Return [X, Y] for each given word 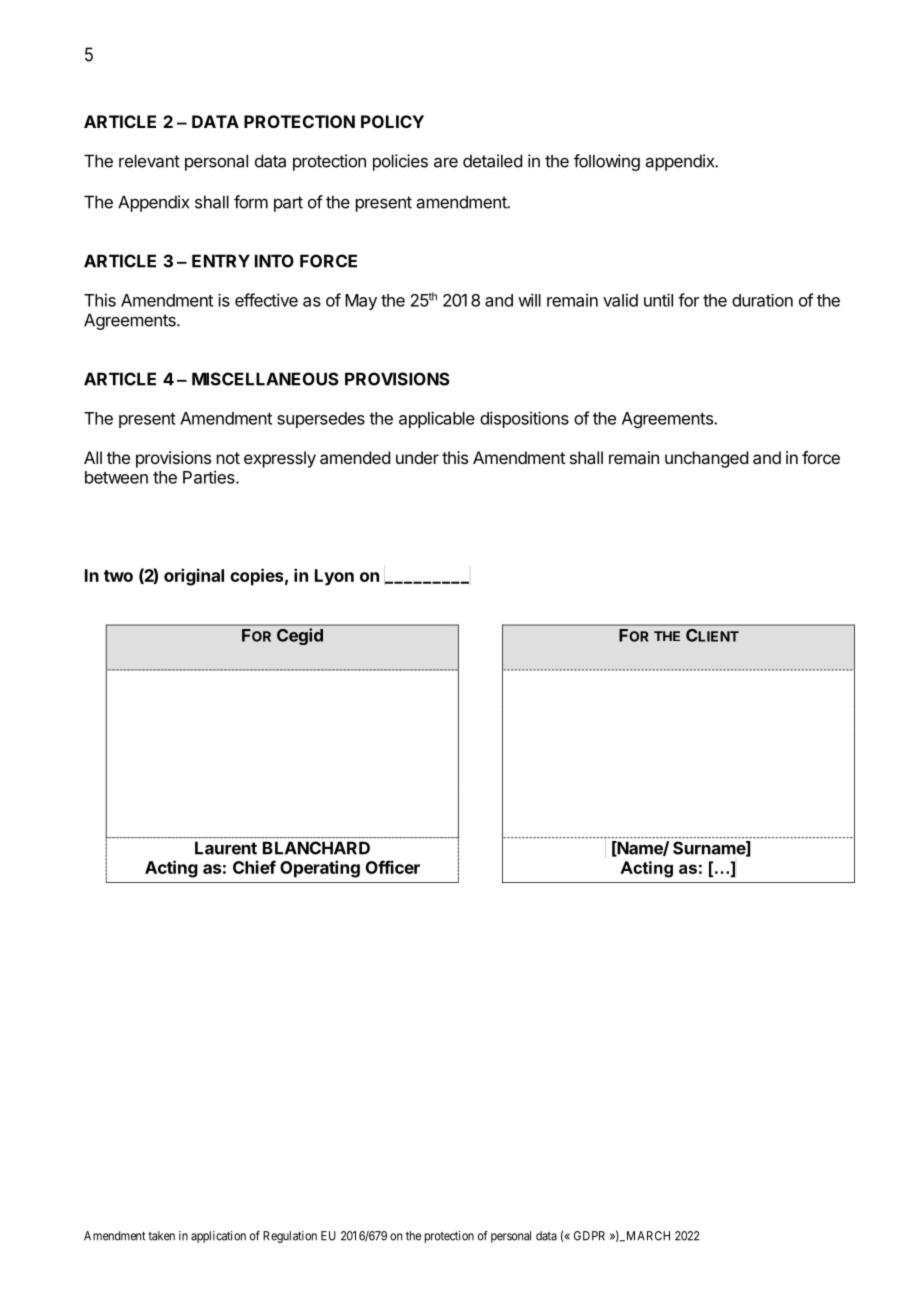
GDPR [589, 1236]
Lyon [334, 577]
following [607, 162]
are [446, 163]
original [194, 577]
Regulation [290, 1237]
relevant [149, 161]
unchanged [706, 459]
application [218, 1237]
